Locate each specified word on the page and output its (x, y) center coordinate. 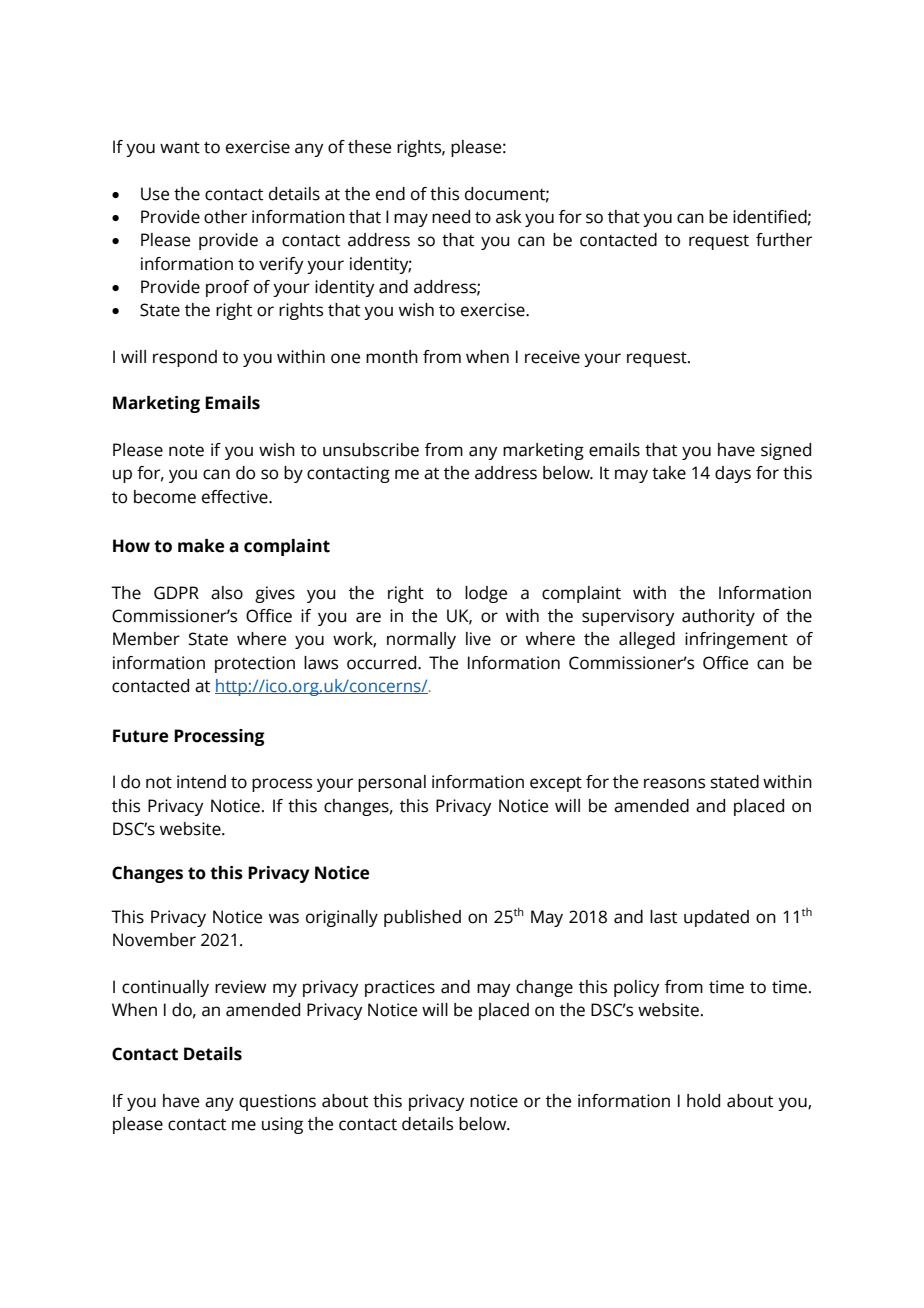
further (784, 240)
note (186, 451)
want (180, 148)
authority (718, 617)
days (733, 474)
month (392, 357)
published (422, 918)
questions (277, 1102)
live (478, 639)
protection (255, 664)
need (451, 217)
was (284, 918)
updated (716, 918)
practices (400, 988)
